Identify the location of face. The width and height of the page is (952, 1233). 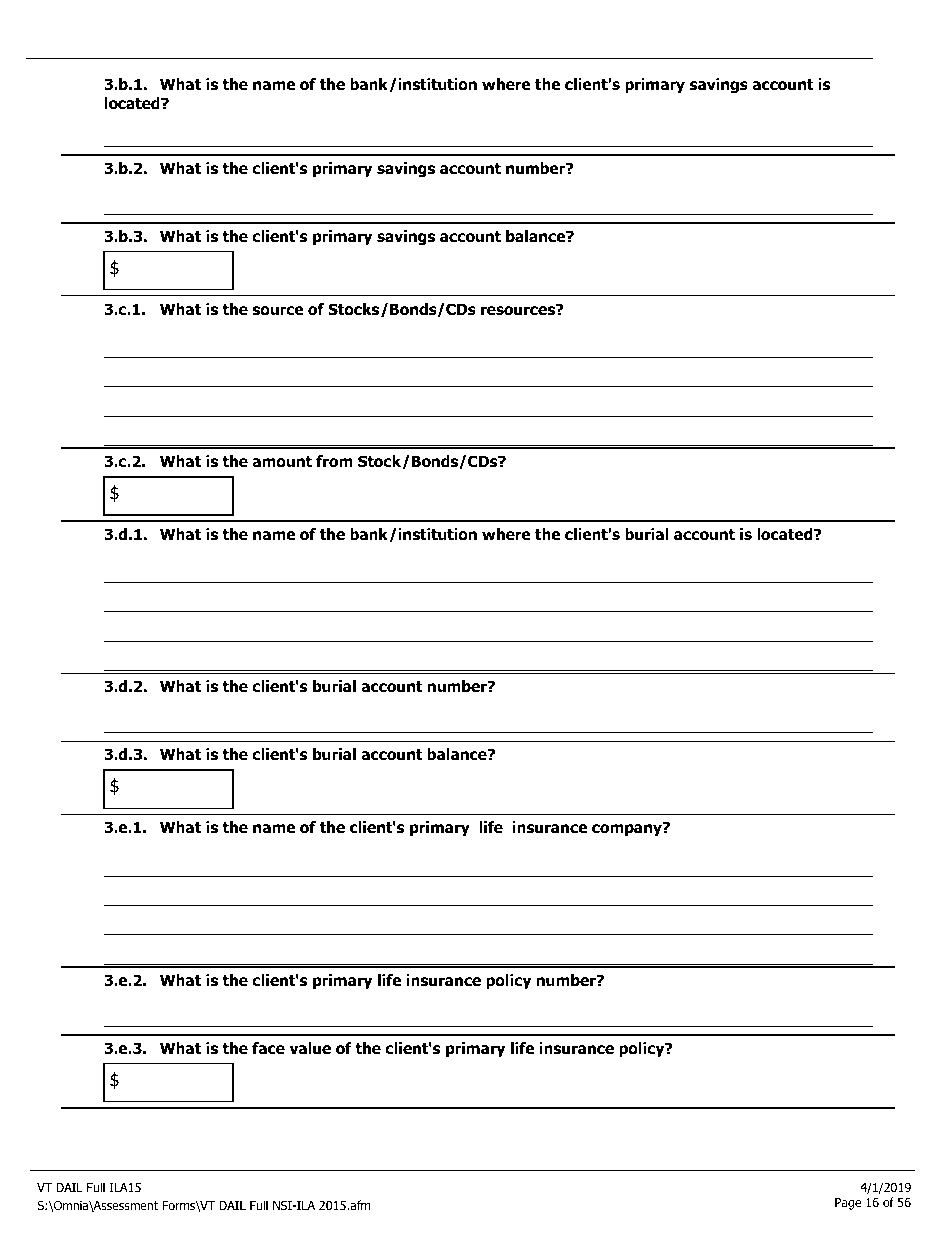
(268, 1048).
